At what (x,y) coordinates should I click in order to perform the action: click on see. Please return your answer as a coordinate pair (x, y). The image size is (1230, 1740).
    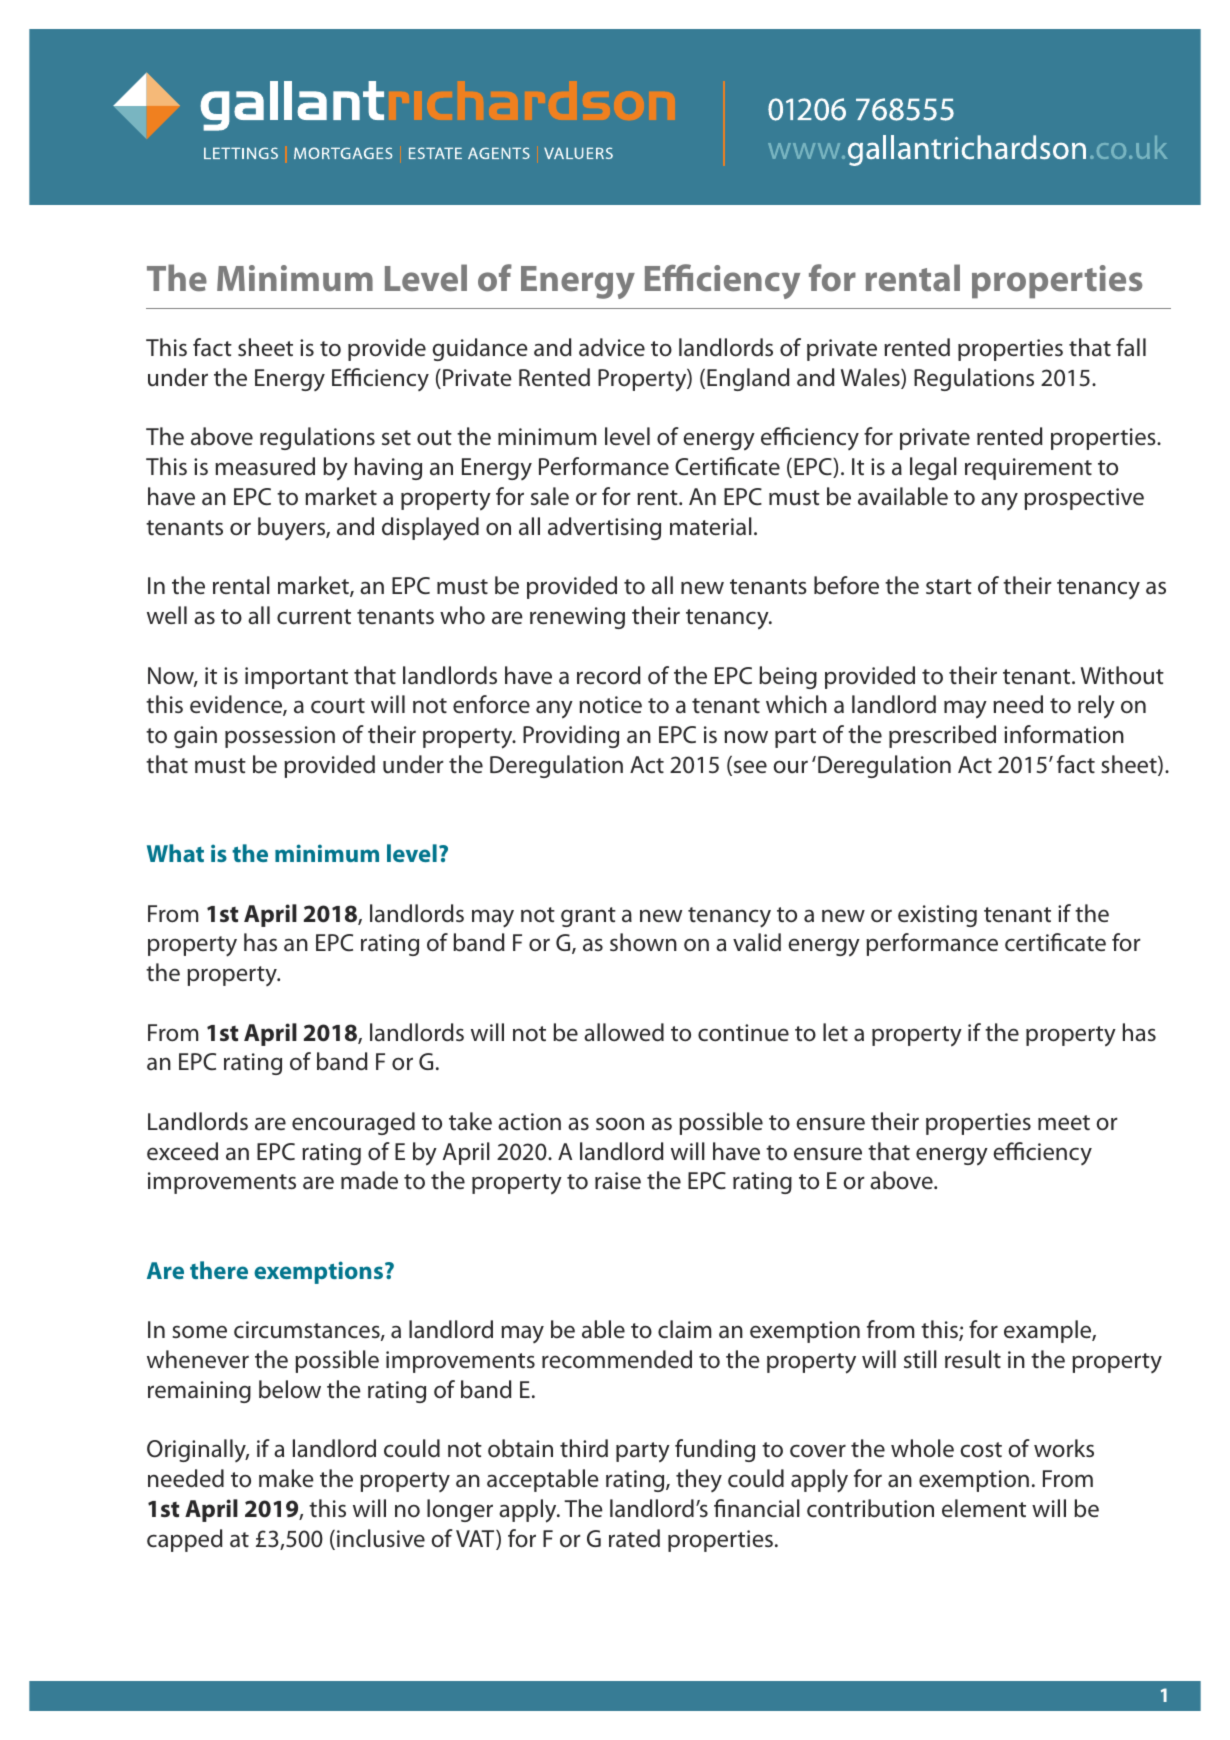
    Looking at the image, I should click on (749, 768).
